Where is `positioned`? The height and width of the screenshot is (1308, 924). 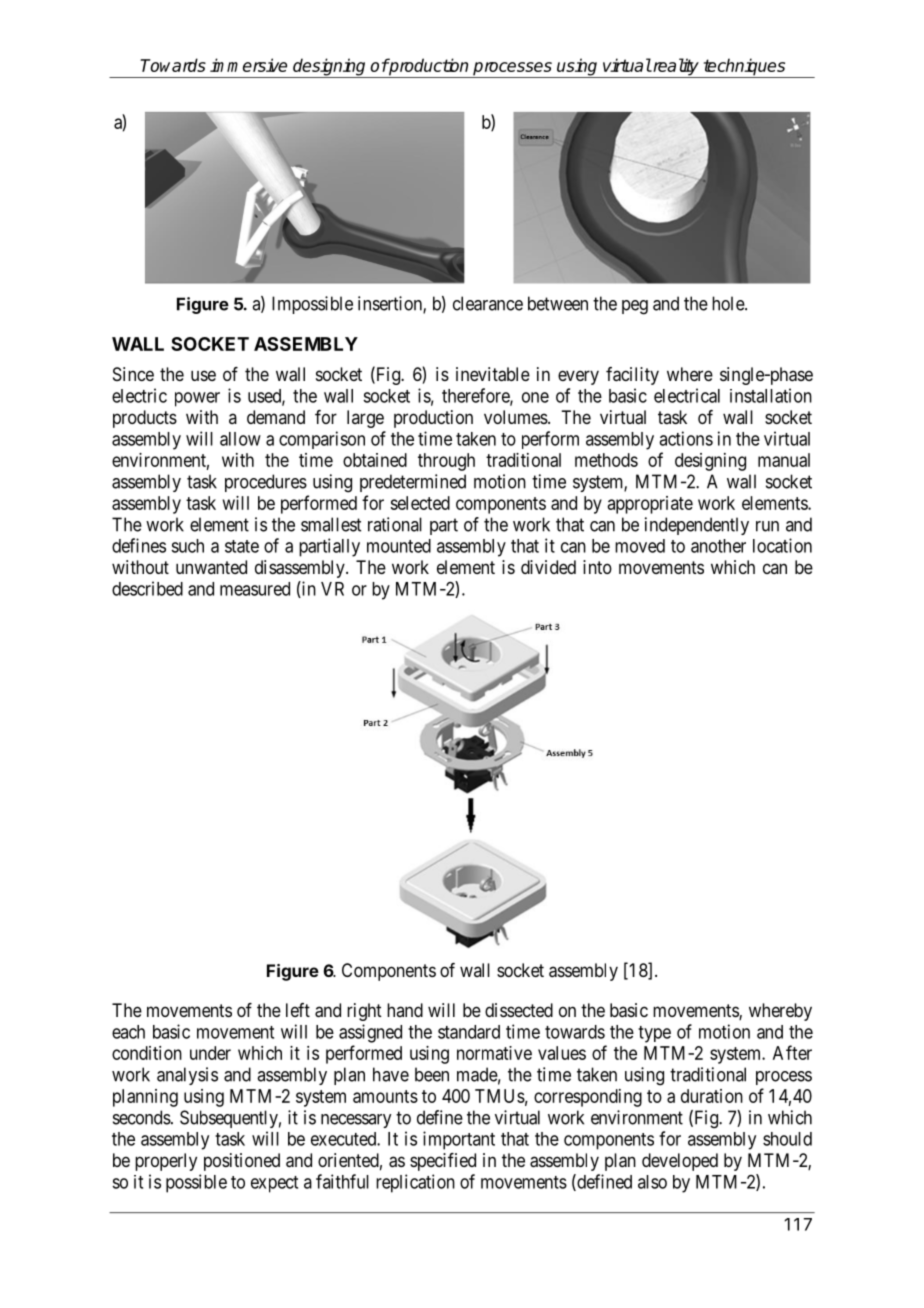
positioned is located at coordinates (242, 1162).
